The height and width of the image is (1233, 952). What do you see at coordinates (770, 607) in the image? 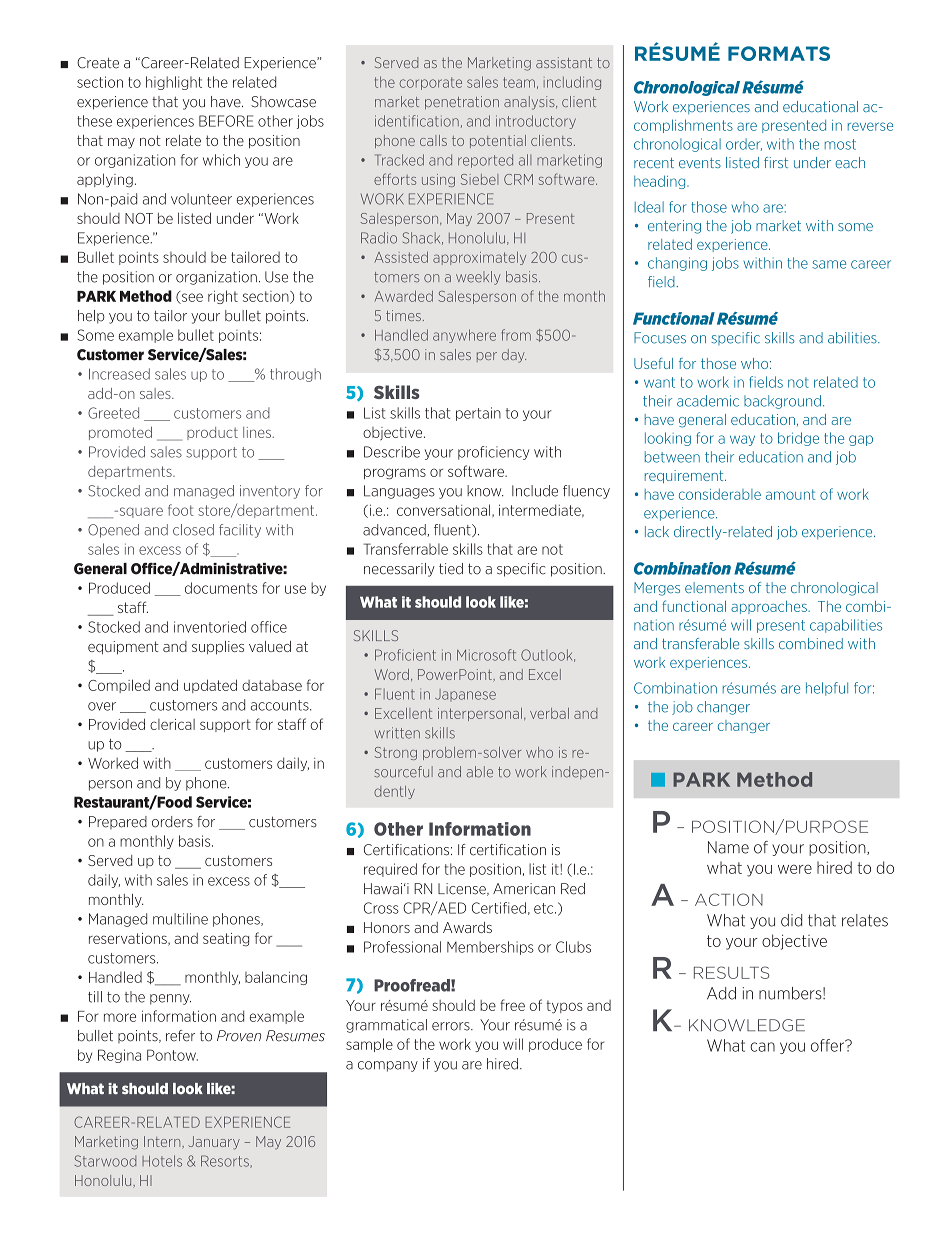
I see `approaches` at bounding box center [770, 607].
